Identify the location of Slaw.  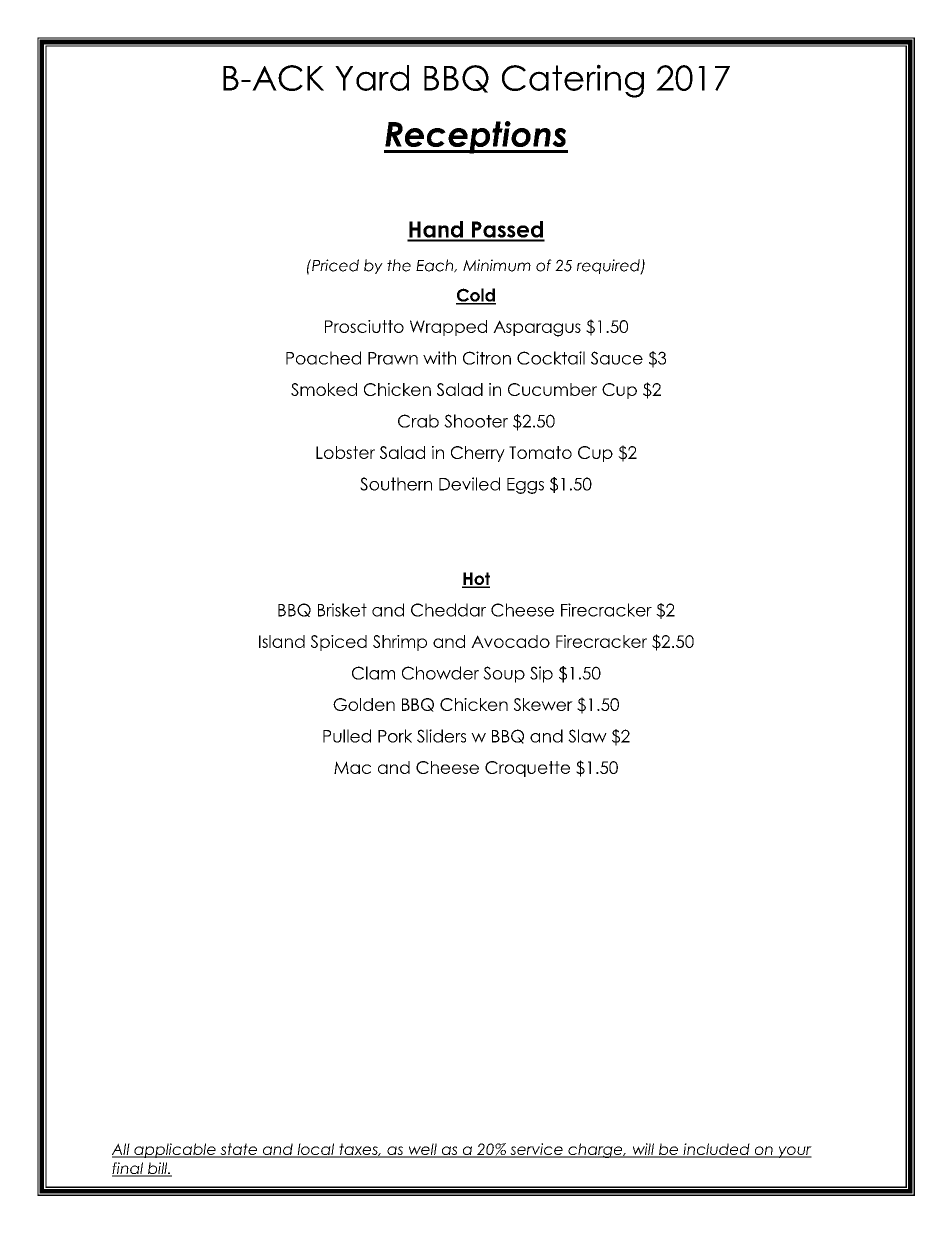
(587, 736).
